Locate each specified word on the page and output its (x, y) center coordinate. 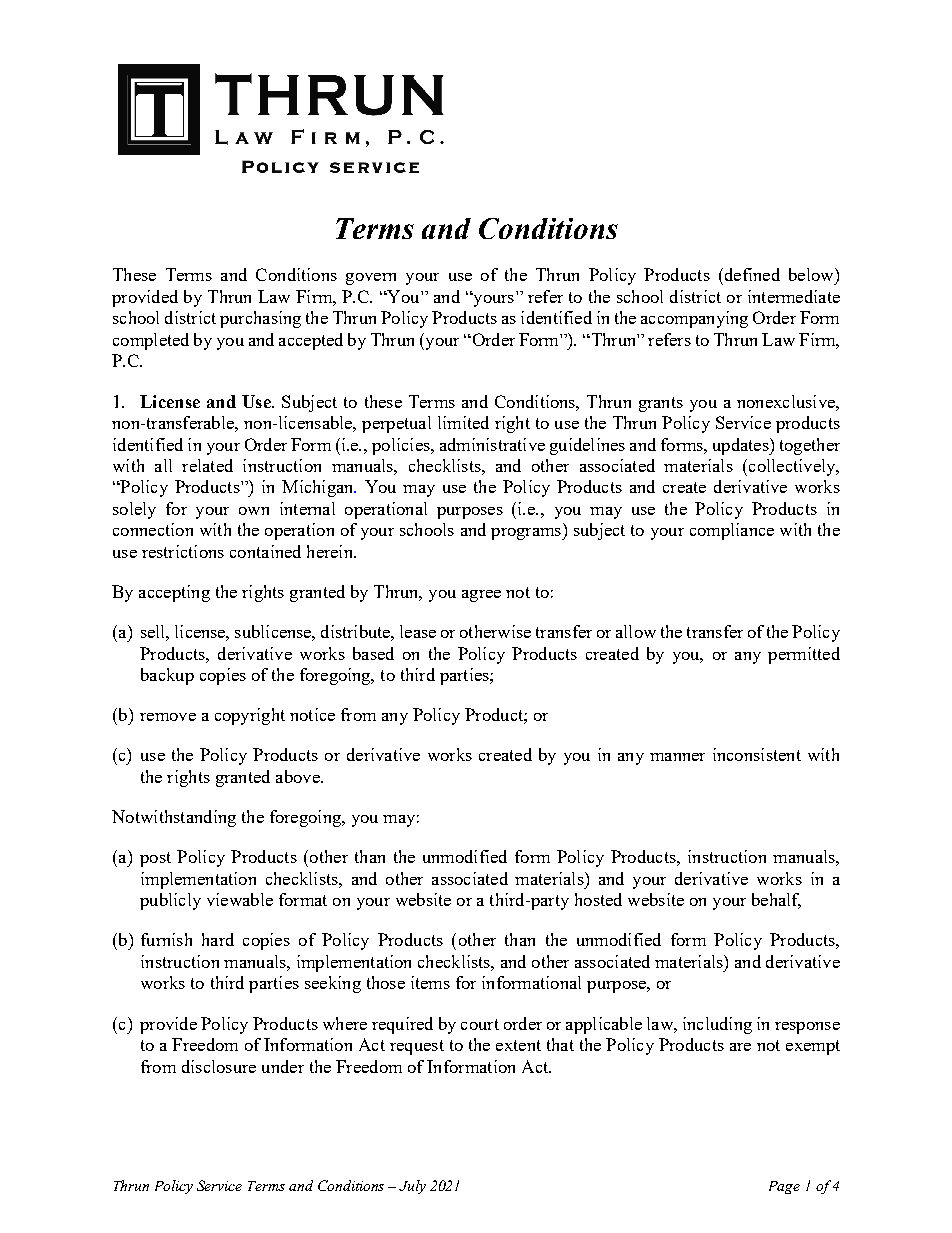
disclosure (219, 1066)
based (373, 653)
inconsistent (757, 754)
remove (168, 717)
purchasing (260, 319)
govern (371, 279)
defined (751, 274)
